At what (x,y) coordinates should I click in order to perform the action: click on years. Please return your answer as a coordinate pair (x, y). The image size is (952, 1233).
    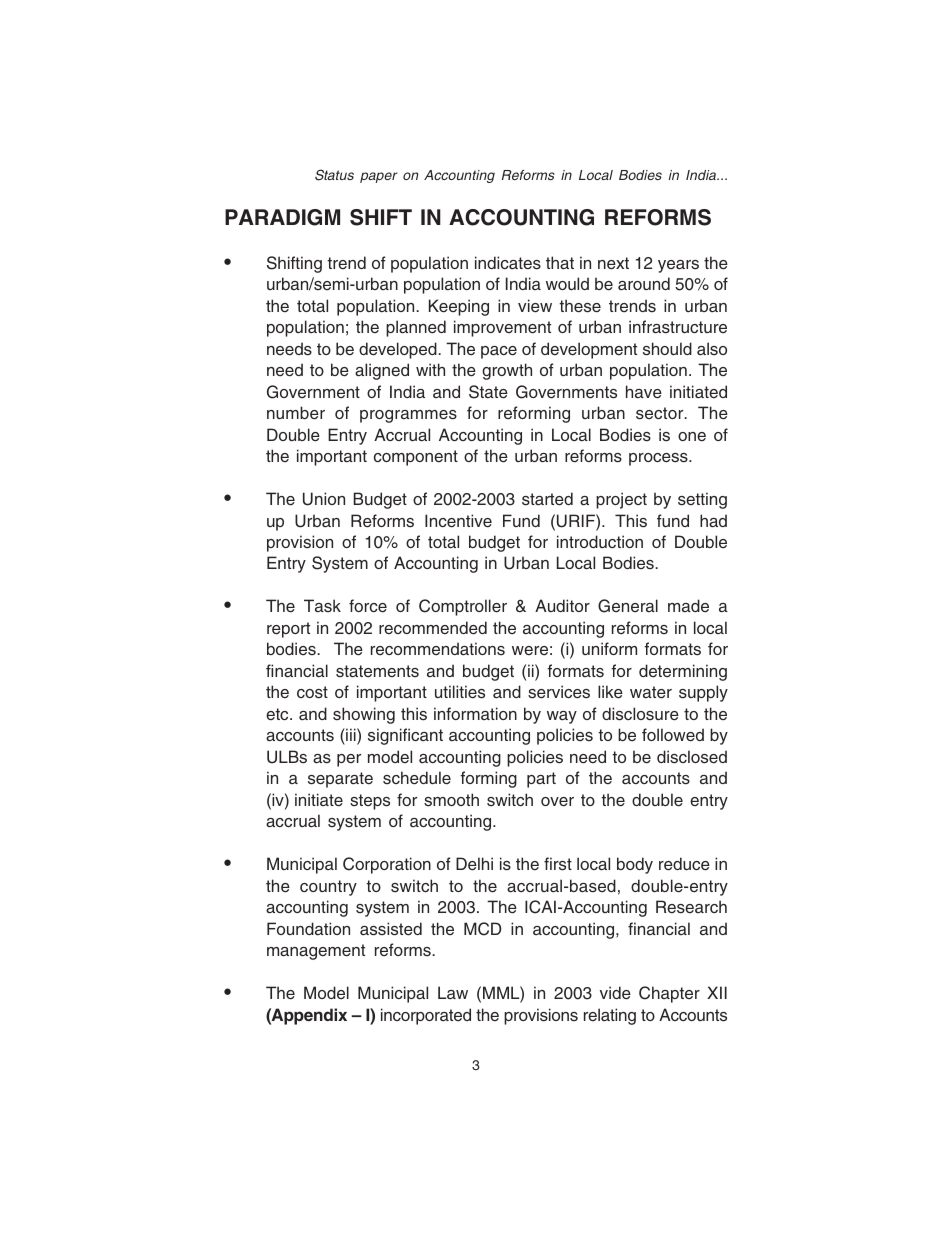
    Looking at the image, I should click on (678, 266).
